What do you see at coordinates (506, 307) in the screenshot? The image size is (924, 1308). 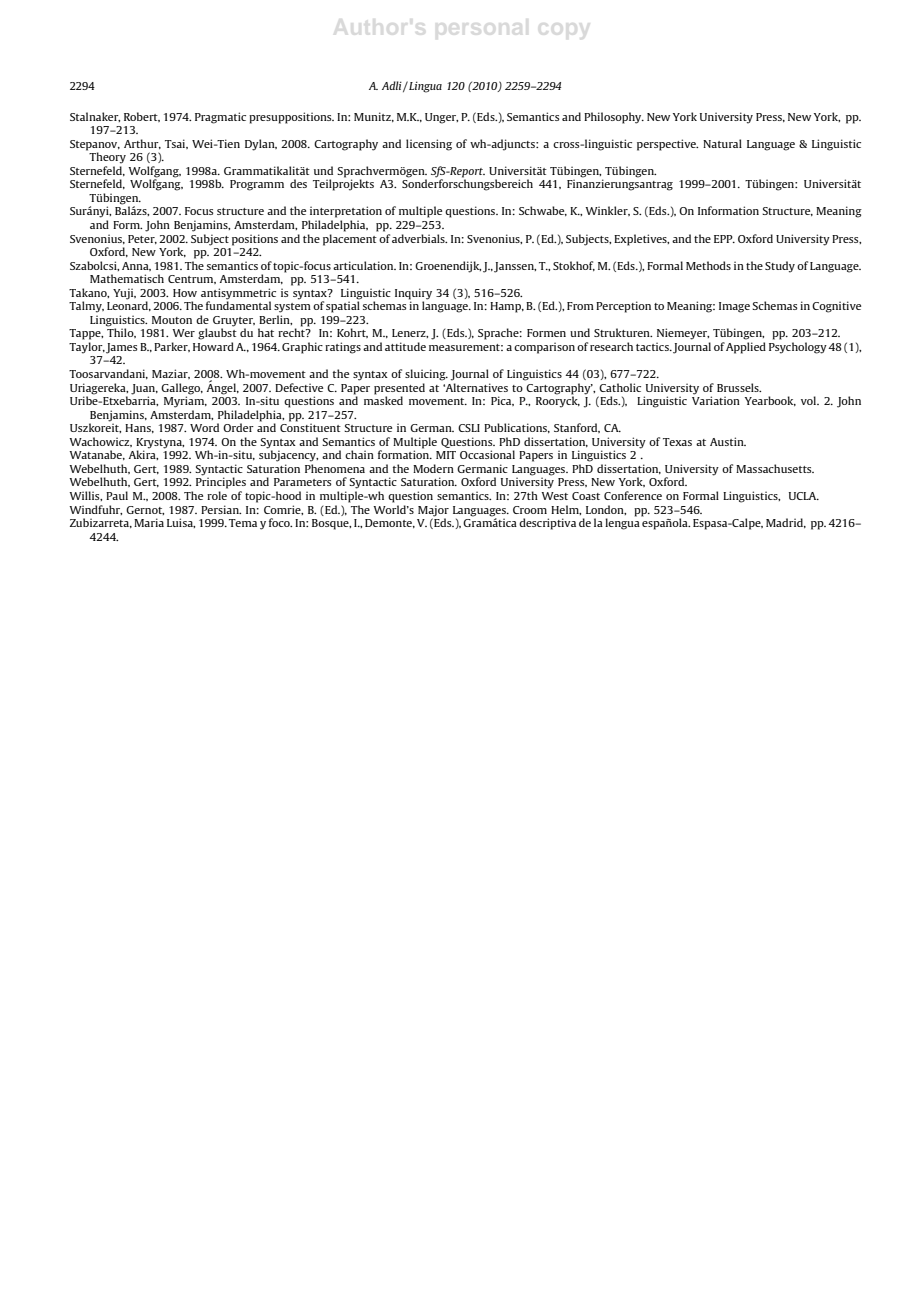 I see `Hamp` at bounding box center [506, 307].
